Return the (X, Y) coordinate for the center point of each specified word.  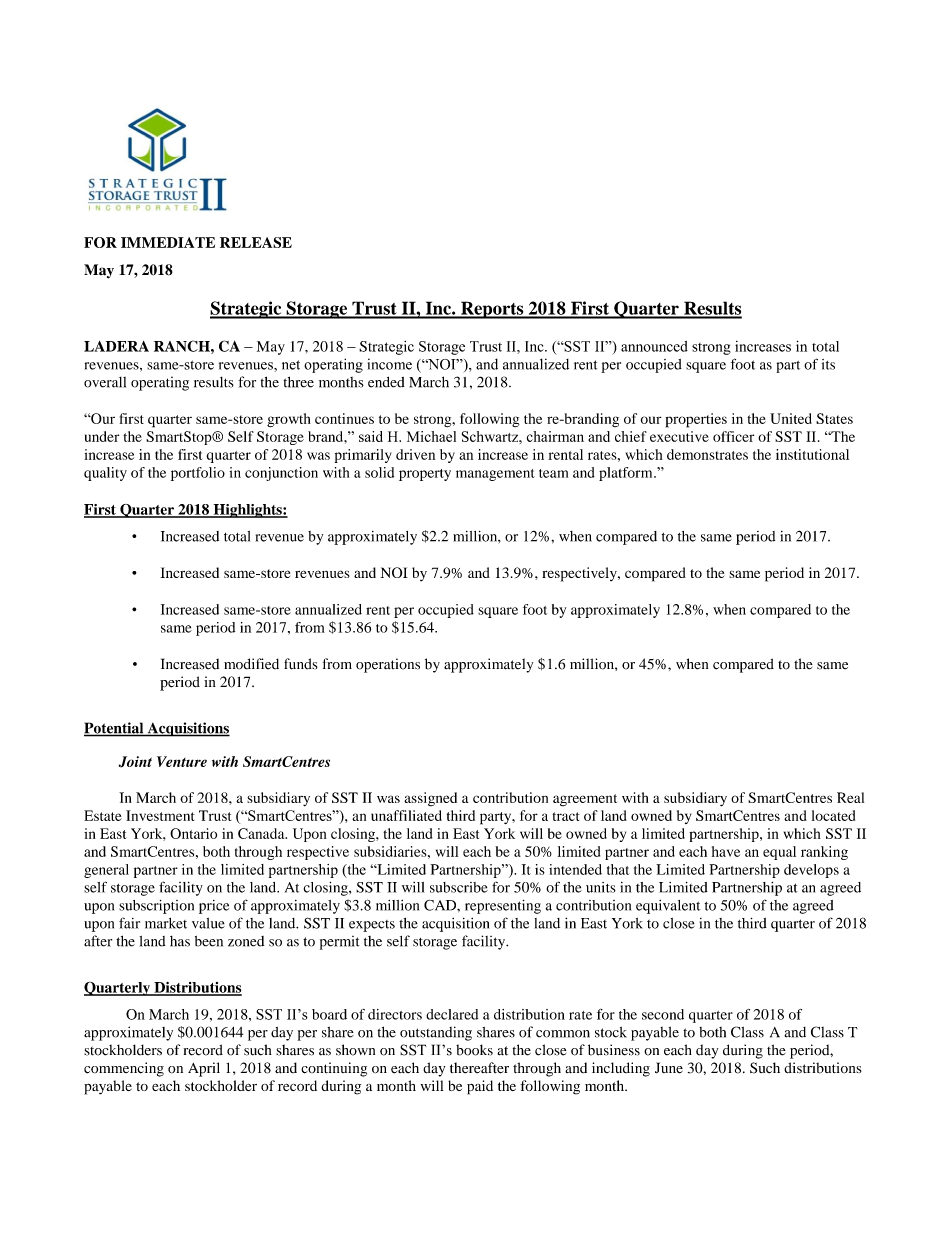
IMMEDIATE (168, 242)
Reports (492, 310)
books (474, 1050)
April (204, 1069)
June (669, 1068)
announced (654, 346)
